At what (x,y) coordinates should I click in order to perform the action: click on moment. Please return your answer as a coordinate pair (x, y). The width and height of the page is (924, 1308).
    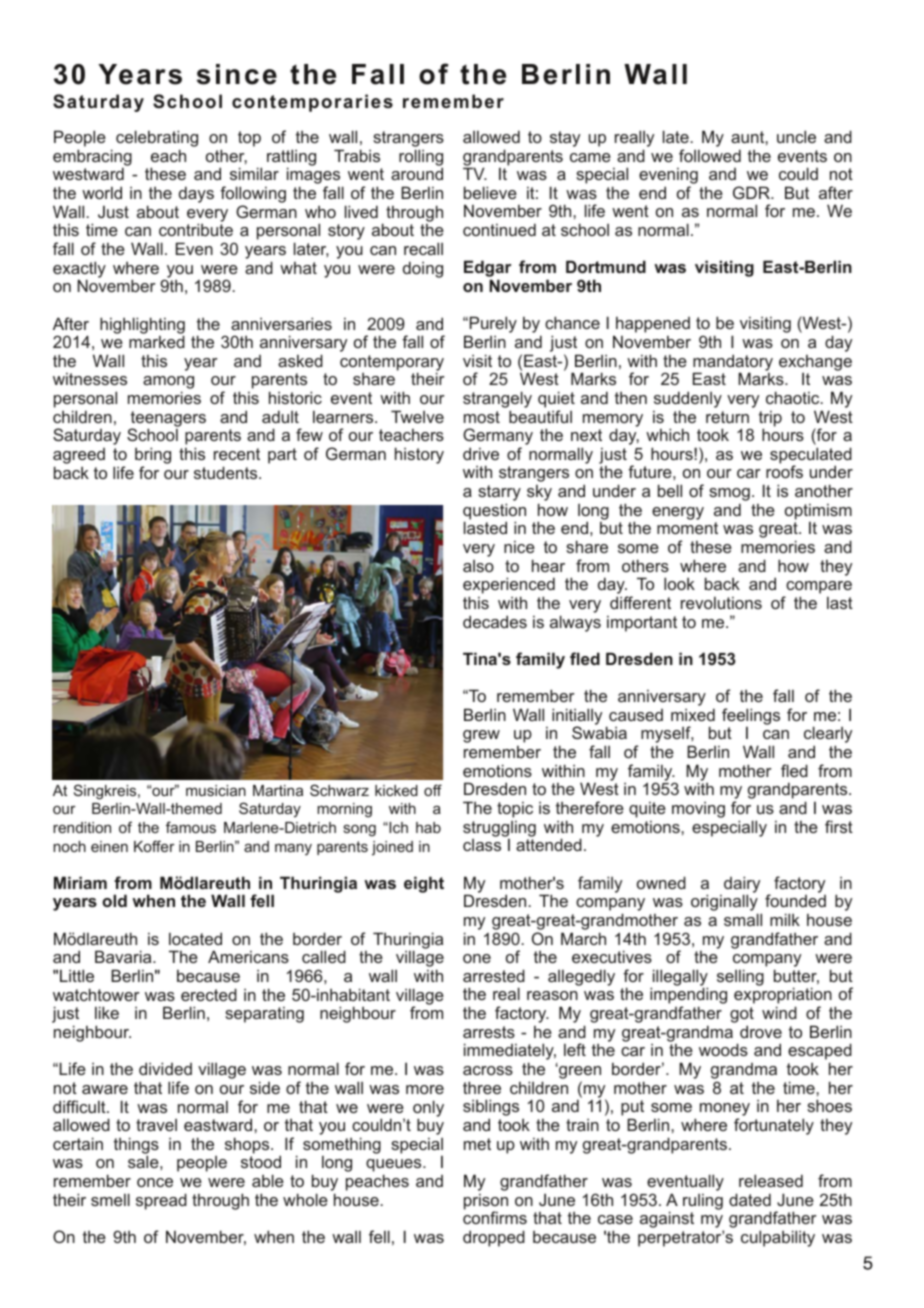
    Looking at the image, I should click on (687, 528).
